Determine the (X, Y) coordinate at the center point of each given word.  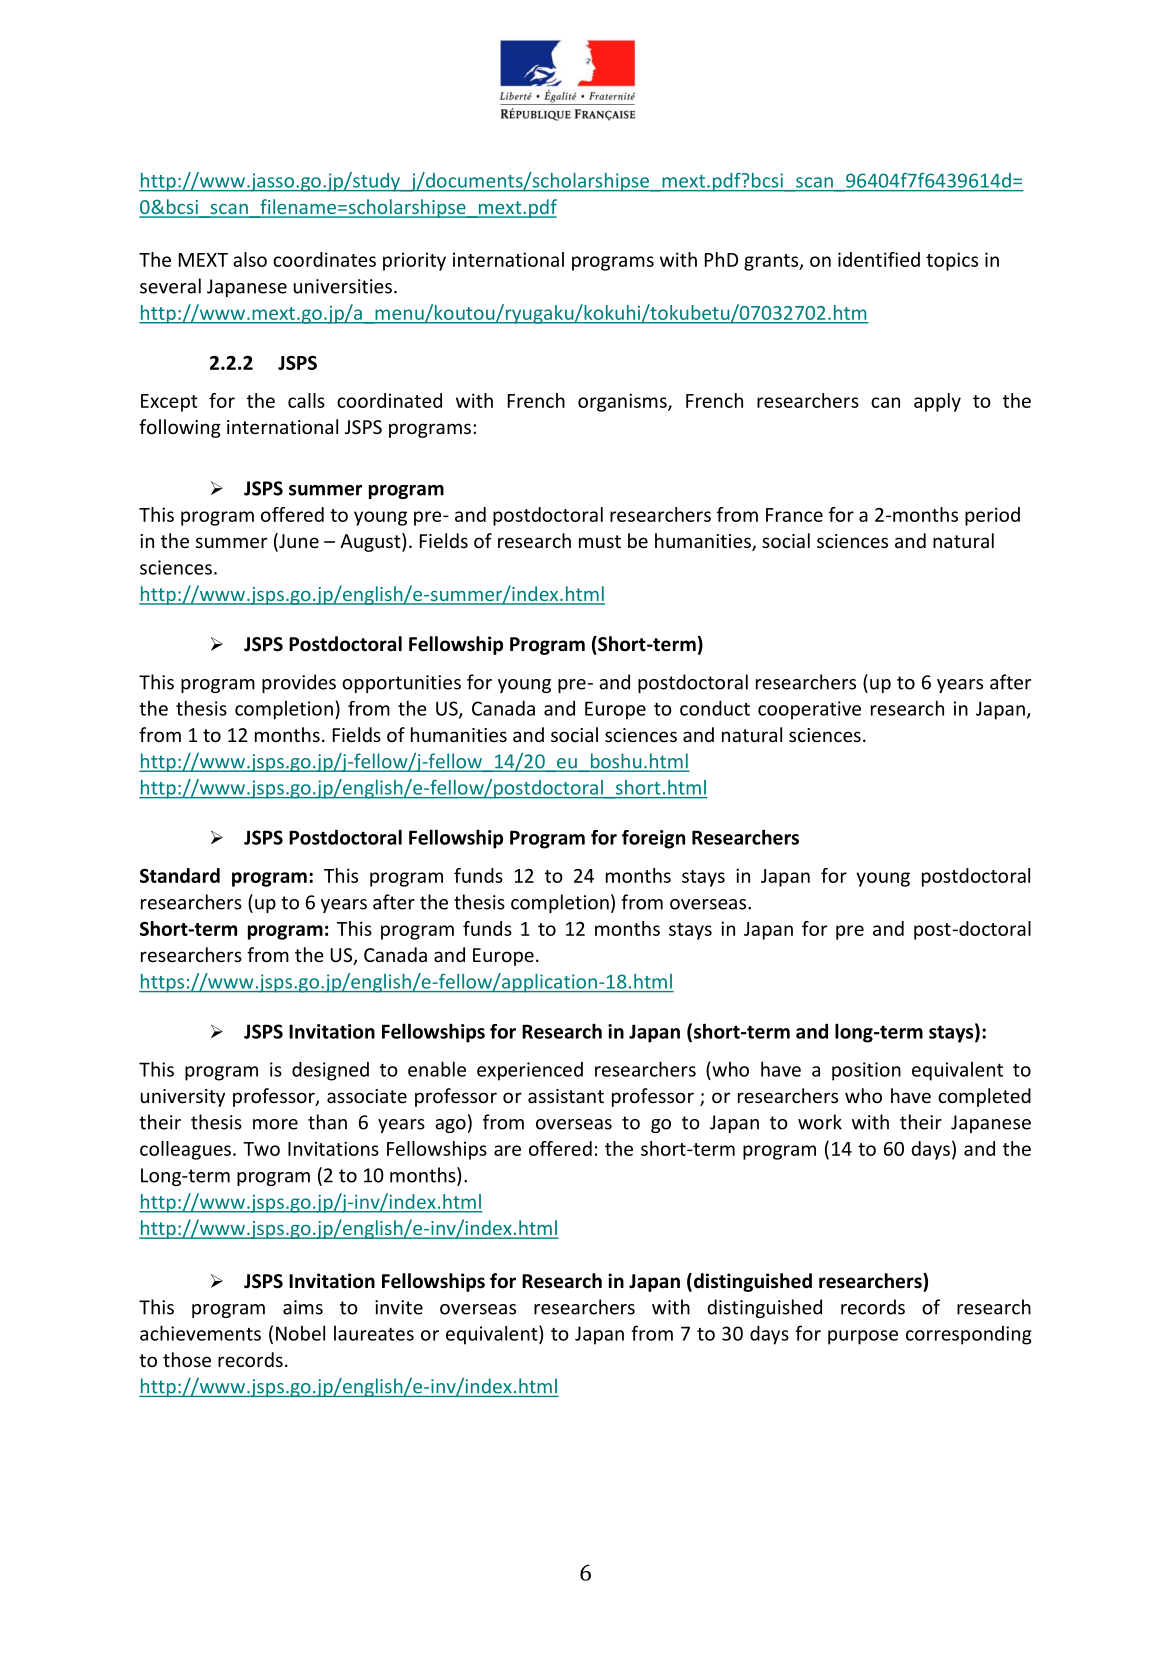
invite (399, 1307)
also (250, 259)
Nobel (300, 1333)
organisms (623, 402)
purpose (863, 1337)
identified (879, 259)
